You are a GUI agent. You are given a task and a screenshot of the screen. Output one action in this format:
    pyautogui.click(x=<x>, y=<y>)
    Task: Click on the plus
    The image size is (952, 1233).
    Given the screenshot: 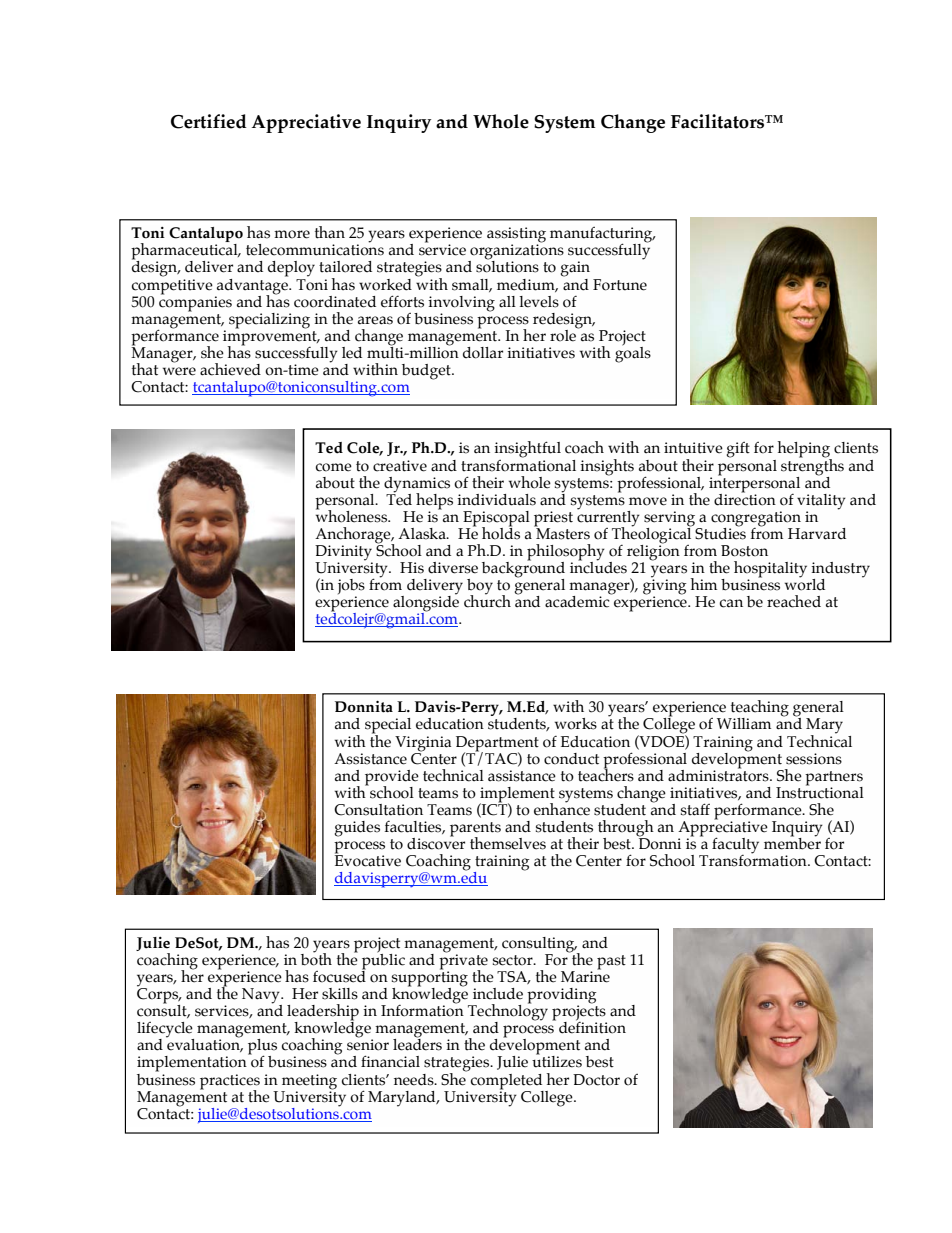 What is the action you would take?
    pyautogui.click(x=262, y=1048)
